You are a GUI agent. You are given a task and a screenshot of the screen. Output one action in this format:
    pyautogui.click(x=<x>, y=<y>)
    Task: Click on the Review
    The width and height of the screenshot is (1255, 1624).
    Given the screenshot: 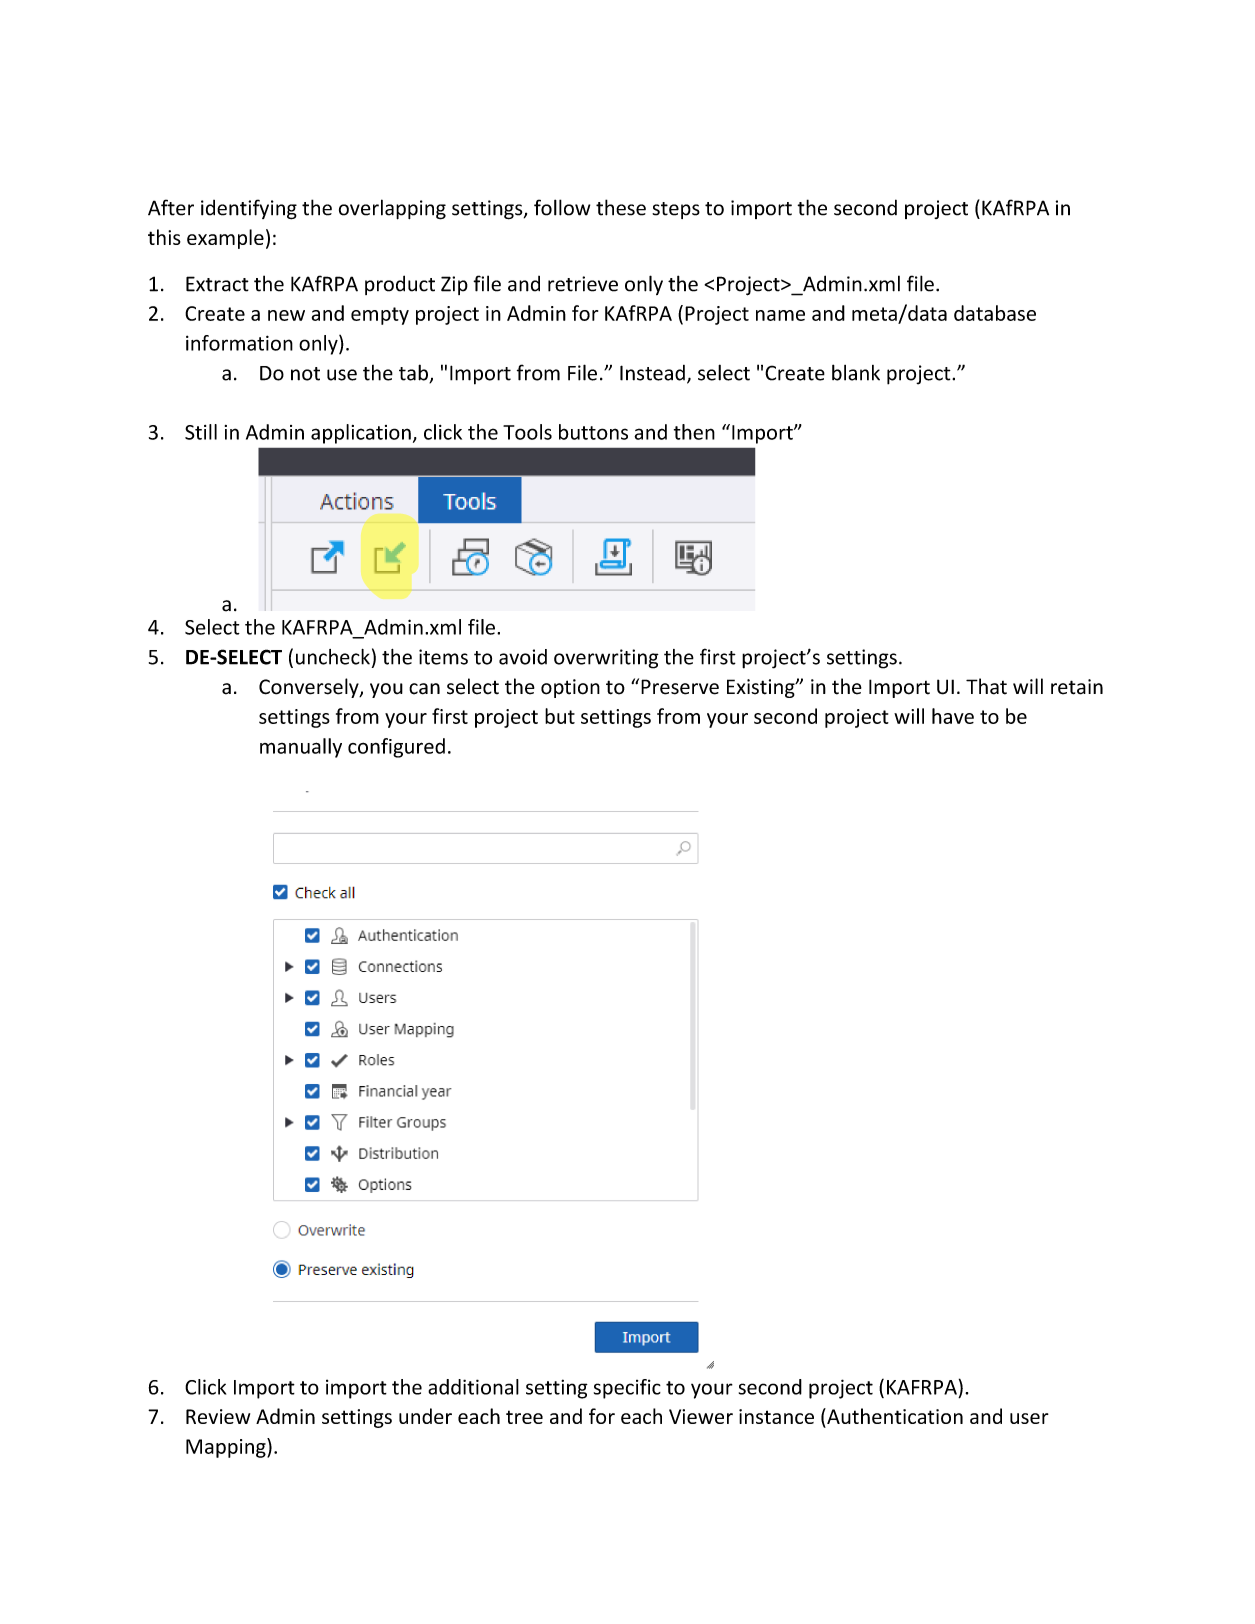 What is the action you would take?
    pyautogui.click(x=218, y=1416)
